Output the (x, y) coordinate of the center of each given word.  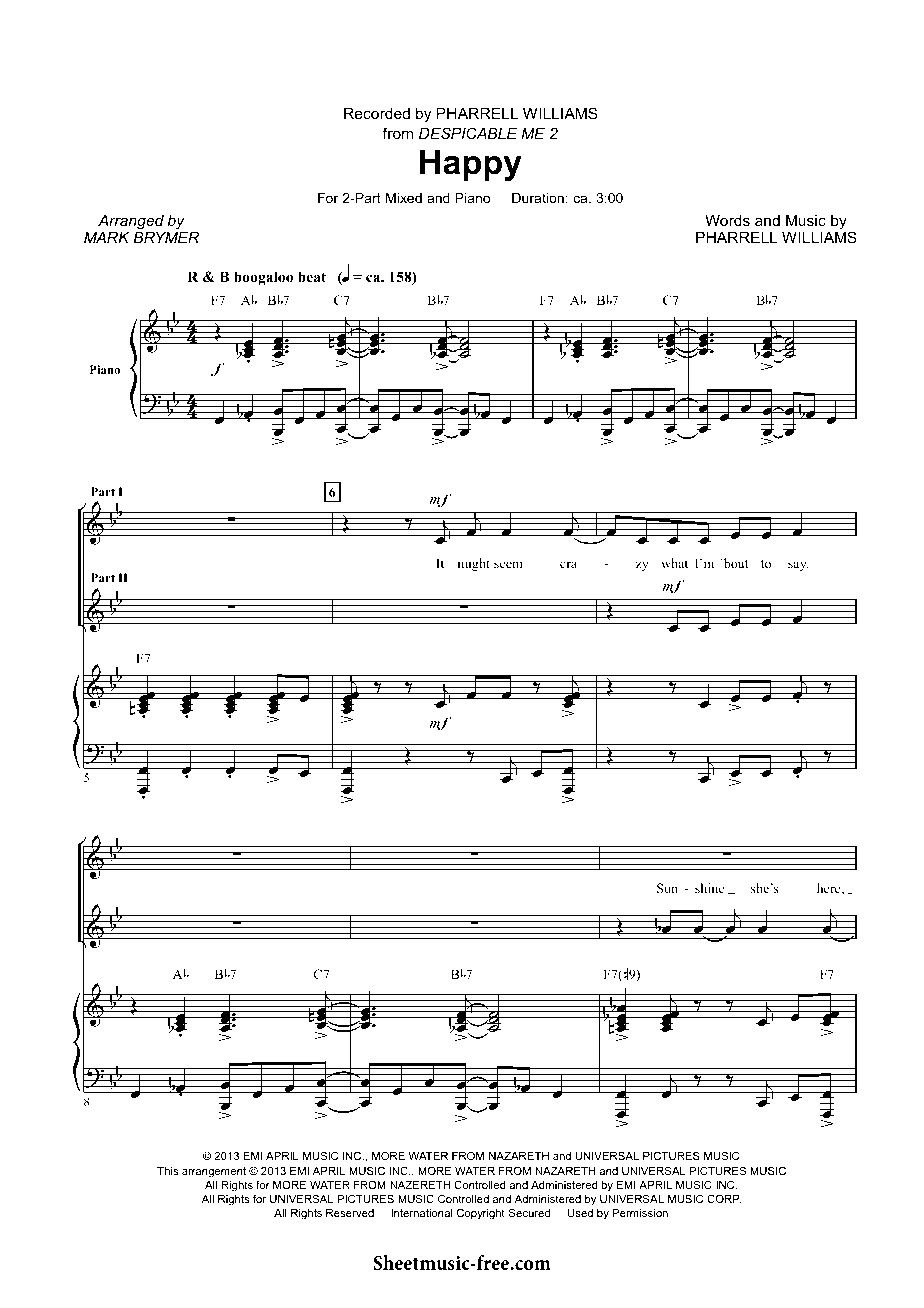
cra (568, 564)
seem (508, 564)
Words (727, 220)
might (473, 564)
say (798, 566)
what (674, 563)
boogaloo (263, 278)
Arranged (131, 223)
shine (710, 888)
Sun (667, 888)
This (167, 1171)
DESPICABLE (468, 133)
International (422, 1213)
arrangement (214, 1172)
